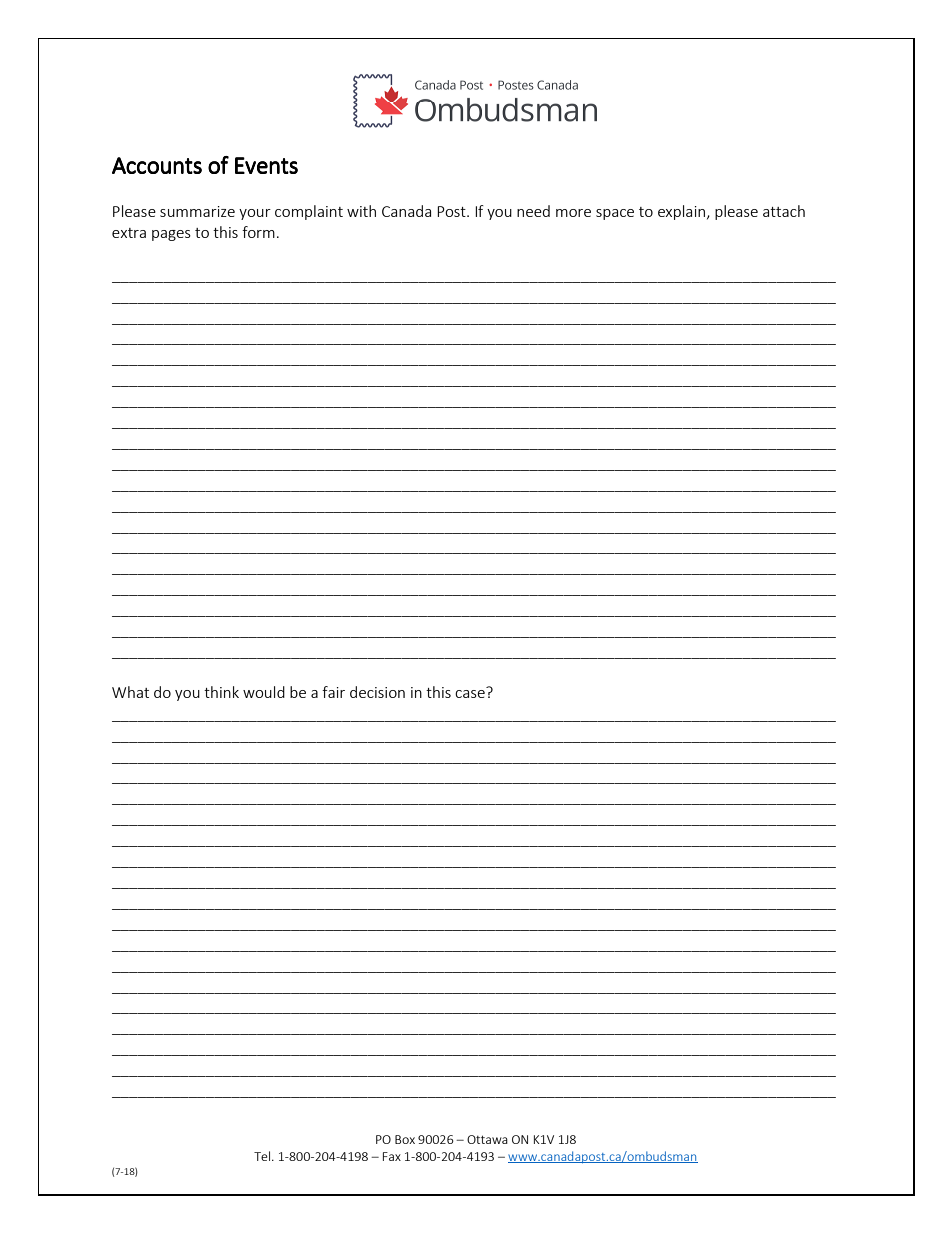 Image resolution: width=952 pixels, height=1233 pixels. Describe the element at coordinates (264, 692) in the page. I see `would` at that location.
